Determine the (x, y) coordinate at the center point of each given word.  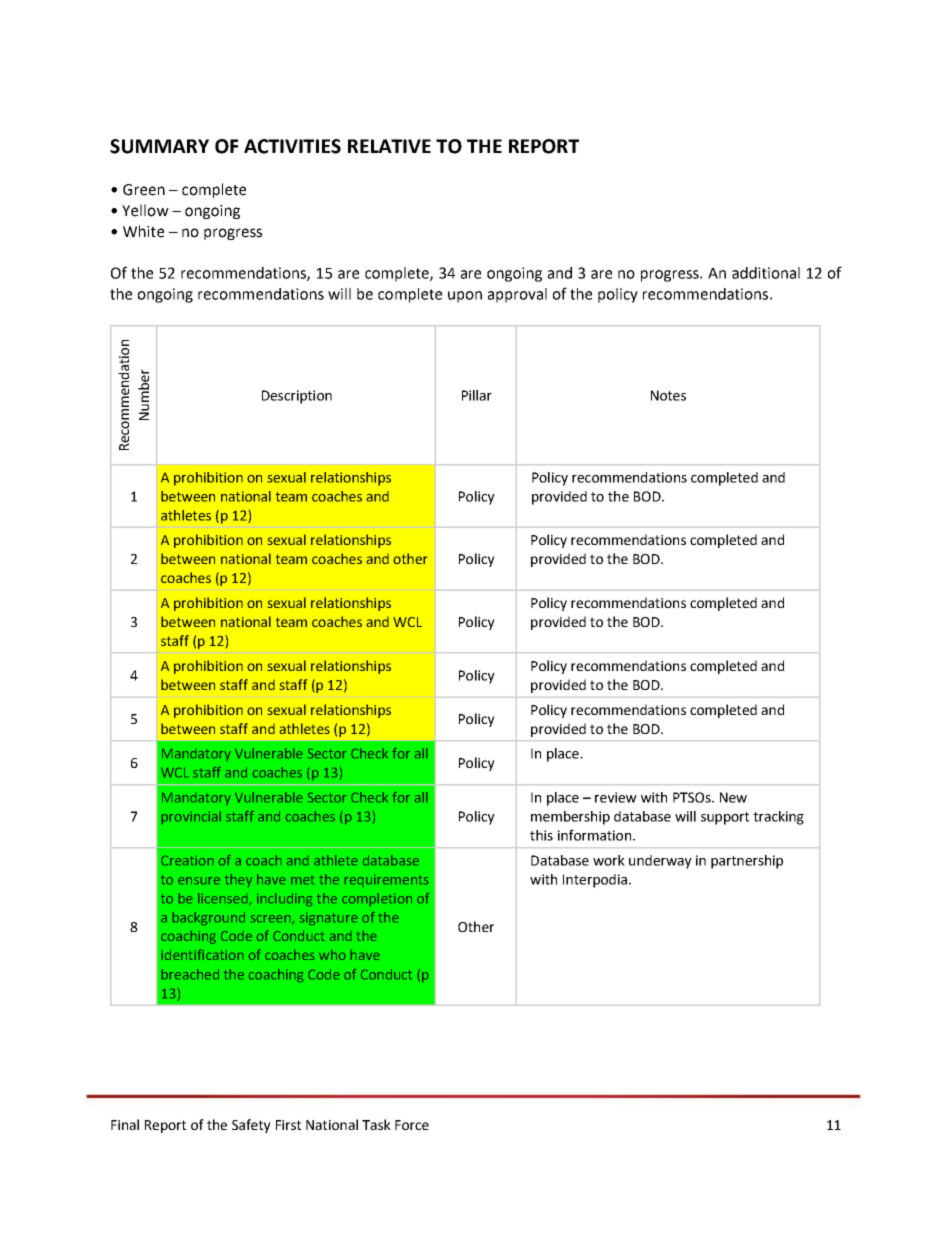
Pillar (477, 395)
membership (570, 818)
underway (660, 862)
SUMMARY (159, 146)
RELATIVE (389, 146)
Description (297, 397)
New (733, 797)
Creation (187, 860)
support (725, 818)
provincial (191, 817)
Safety (251, 1126)
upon (465, 297)
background (209, 918)
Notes (668, 395)
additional (766, 273)
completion (377, 899)
